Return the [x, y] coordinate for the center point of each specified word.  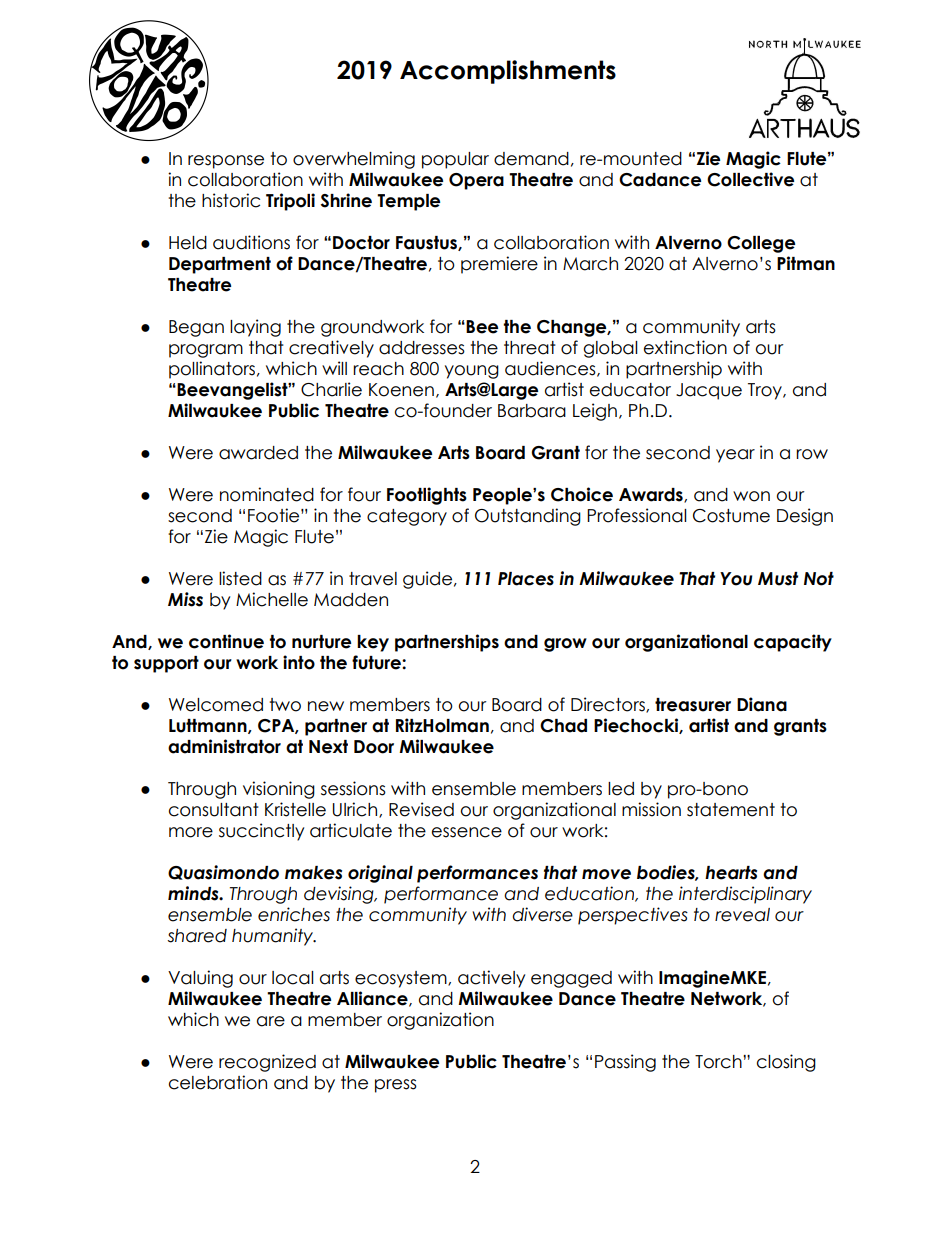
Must [778, 579]
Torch [719, 1062]
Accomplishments [508, 72]
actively [491, 979]
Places [526, 579]
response [226, 162]
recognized [267, 1063]
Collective [750, 179]
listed [240, 578]
